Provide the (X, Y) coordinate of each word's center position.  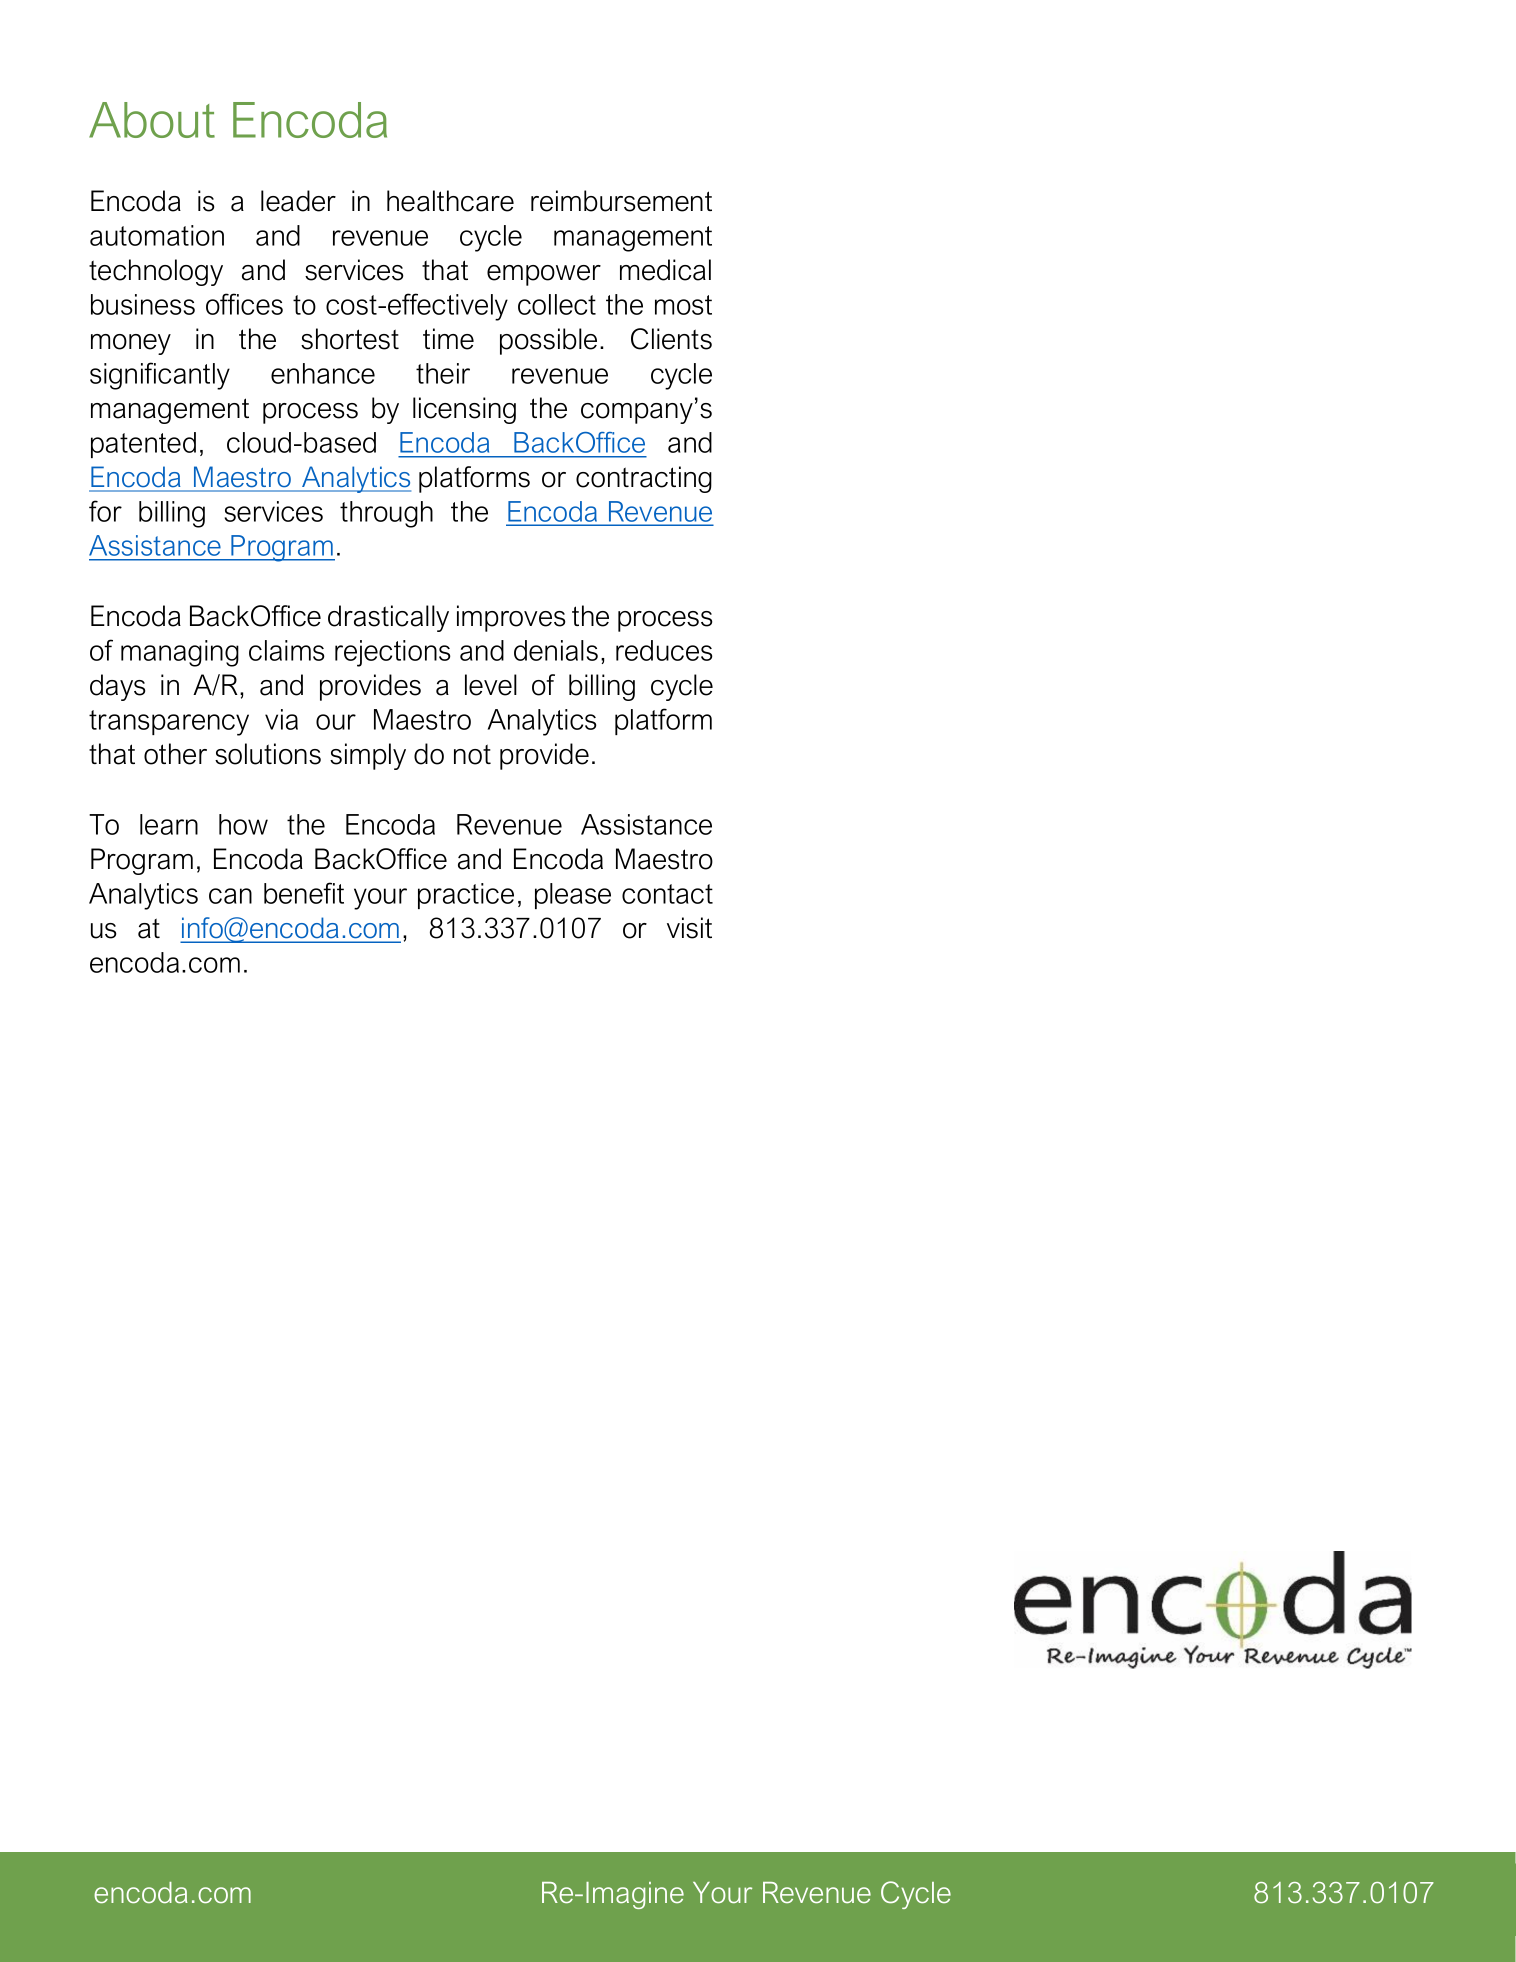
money (131, 344)
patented (143, 445)
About (152, 120)
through (386, 514)
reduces (664, 650)
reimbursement (621, 201)
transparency (169, 723)
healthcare (450, 201)
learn (169, 824)
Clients (671, 339)
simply (368, 756)
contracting (644, 479)
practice (466, 896)
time (448, 339)
